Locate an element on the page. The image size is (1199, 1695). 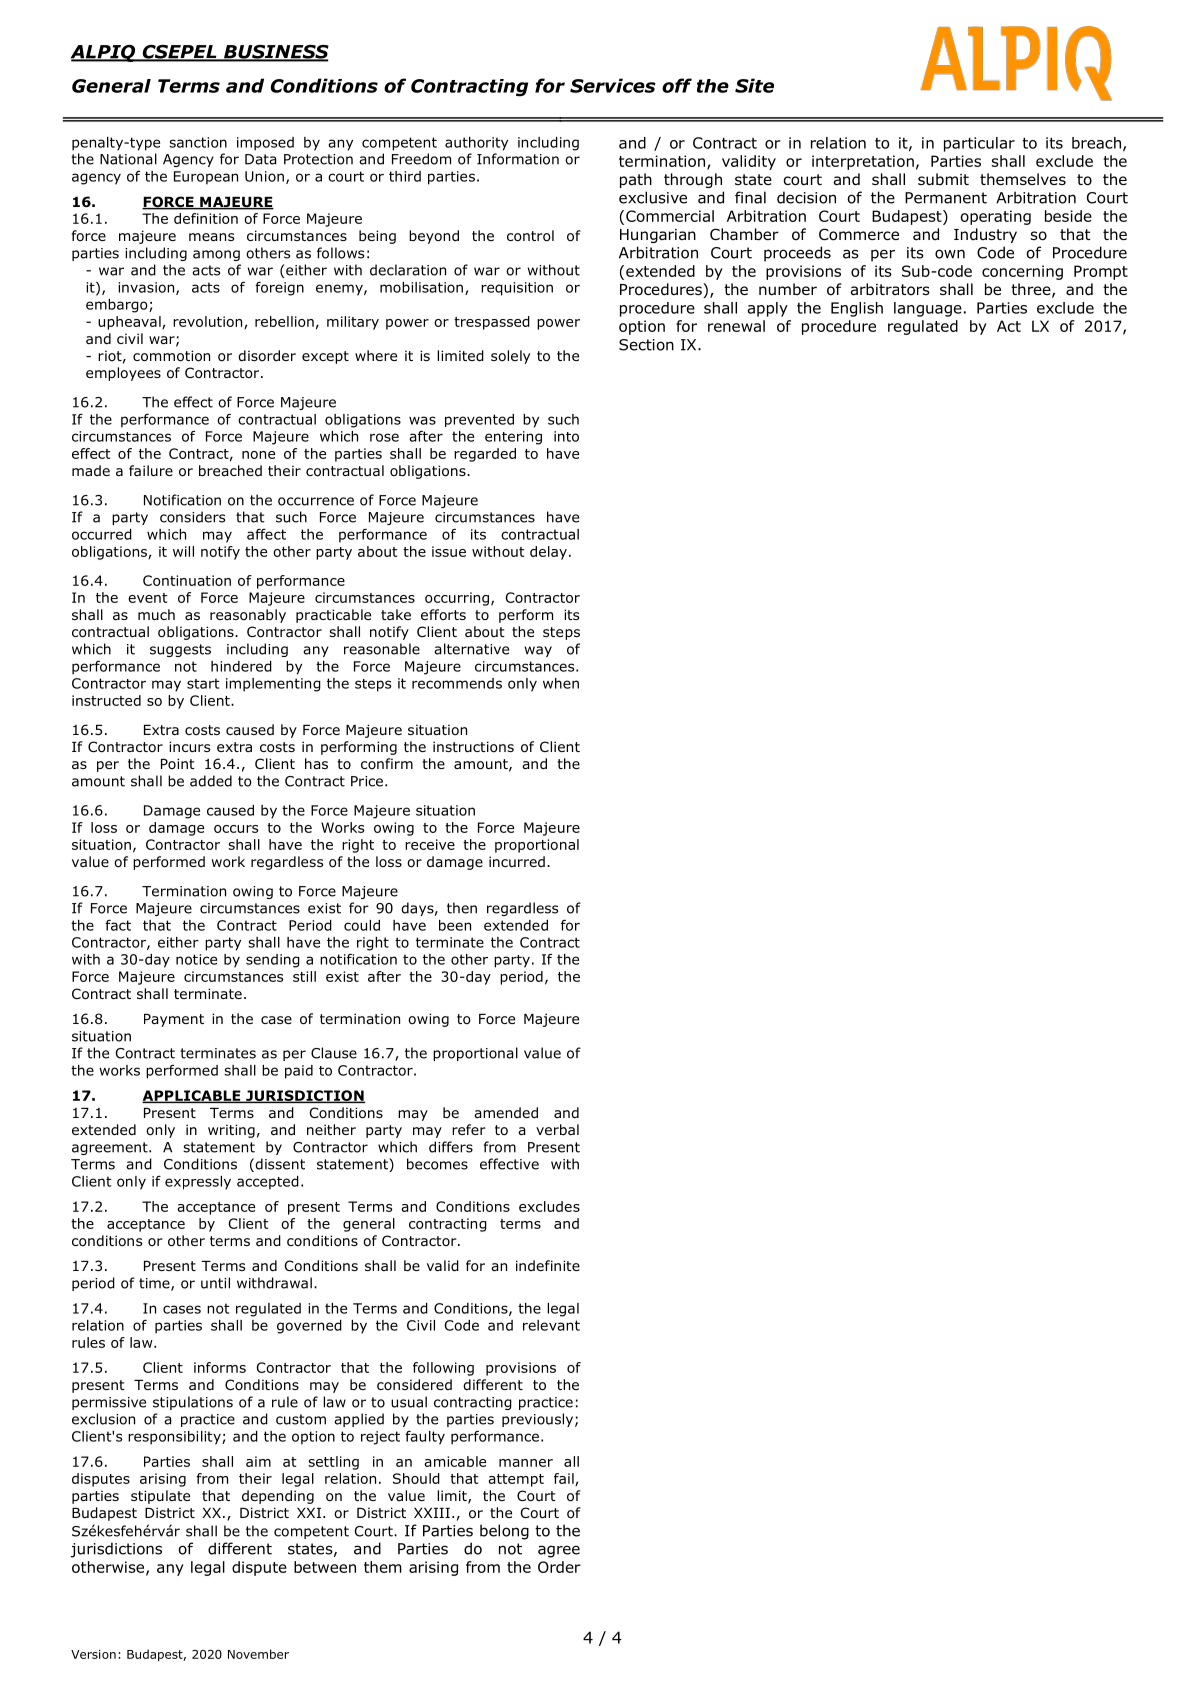
verbal is located at coordinates (557, 1129).
